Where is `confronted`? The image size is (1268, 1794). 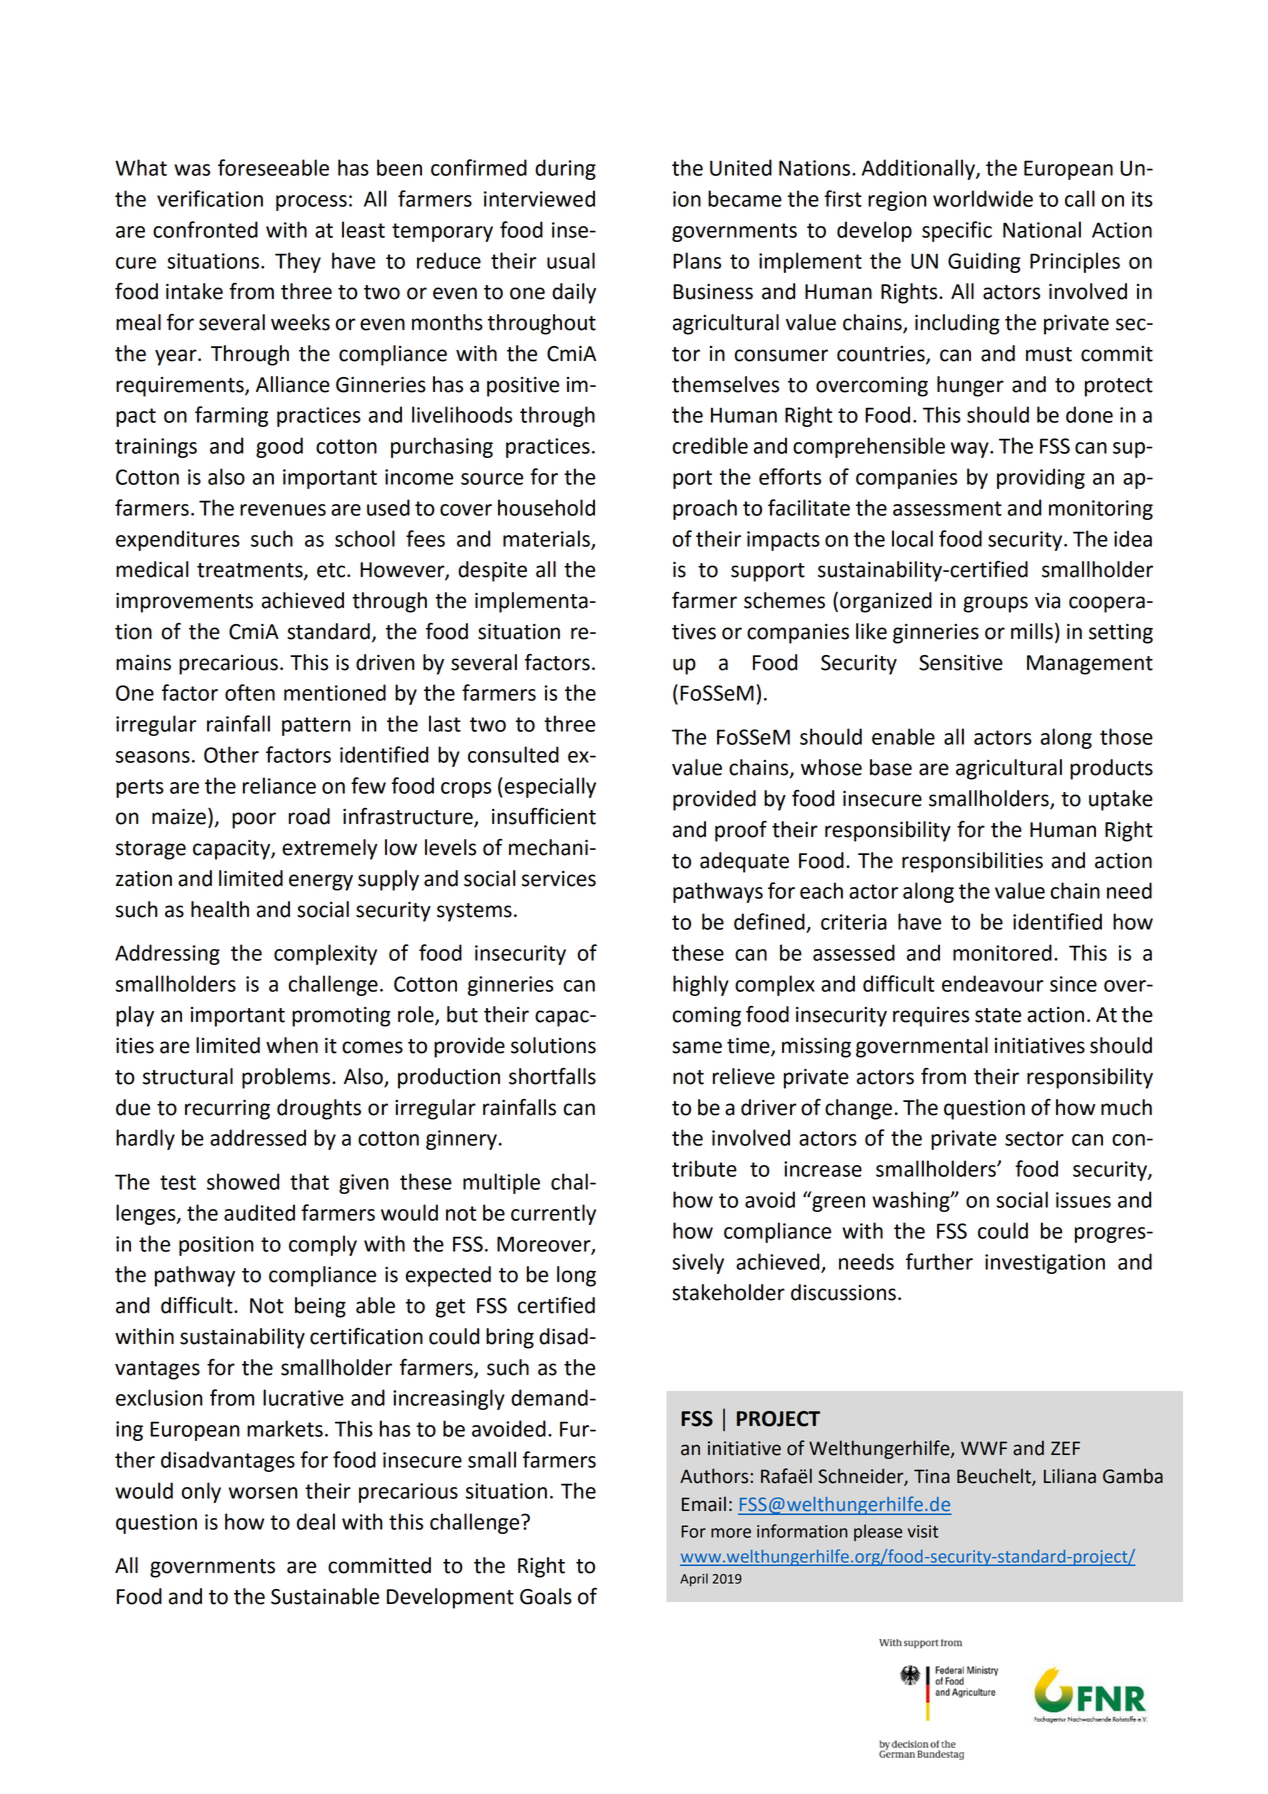 confronted is located at coordinates (205, 229).
